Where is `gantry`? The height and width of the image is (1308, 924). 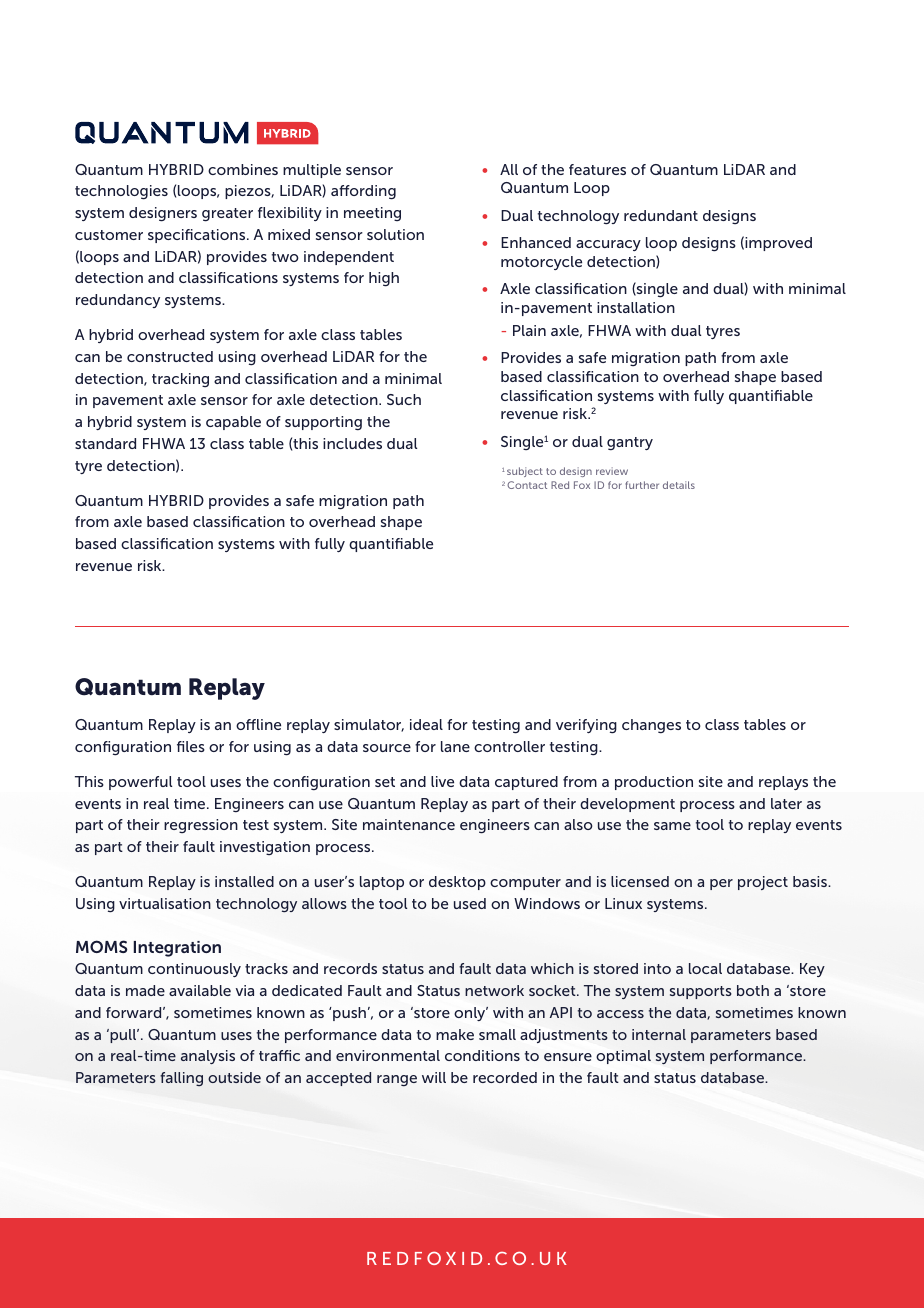
gantry is located at coordinates (630, 444).
